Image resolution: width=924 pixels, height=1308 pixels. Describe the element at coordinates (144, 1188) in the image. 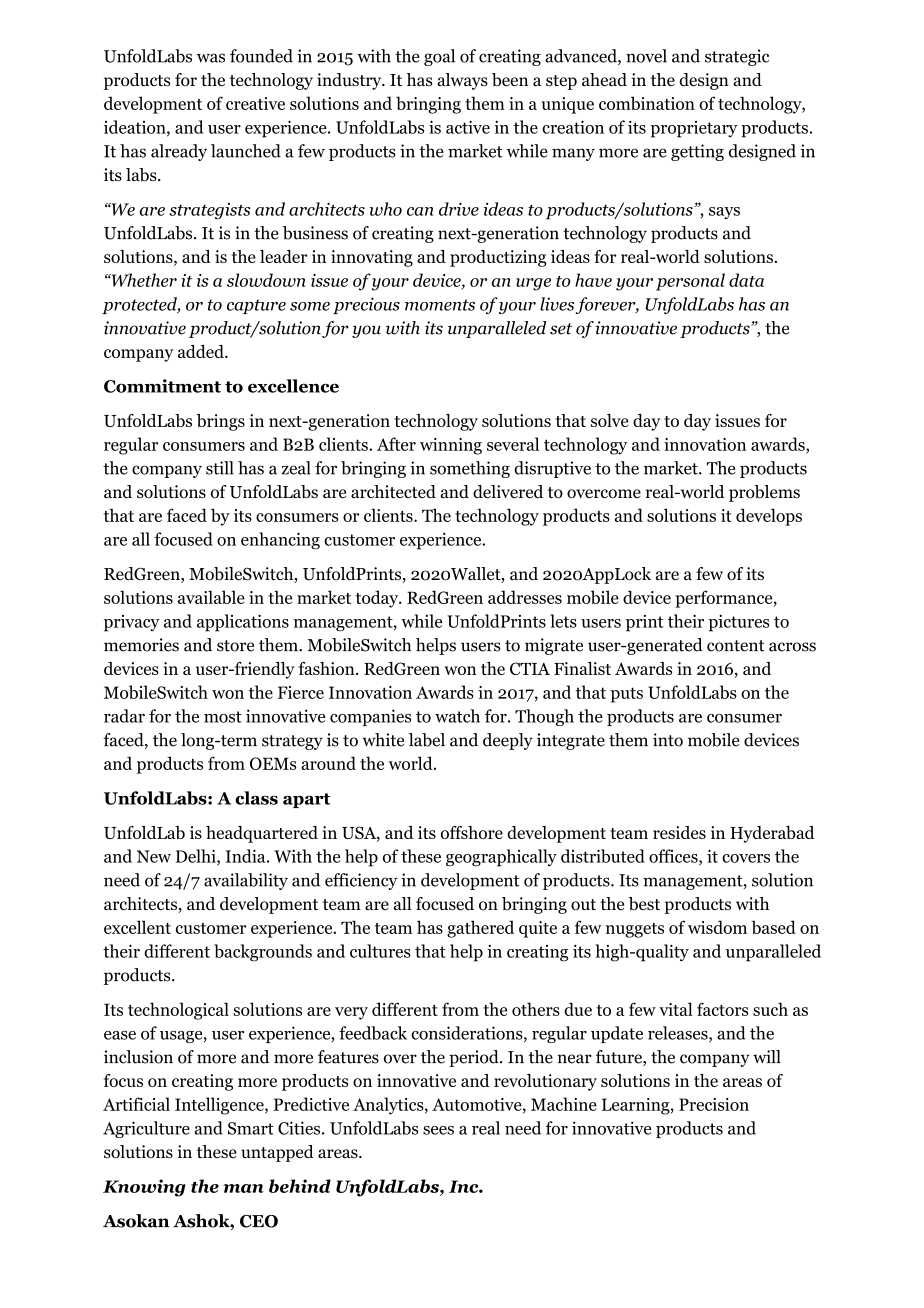

I see `Knowing` at that location.
